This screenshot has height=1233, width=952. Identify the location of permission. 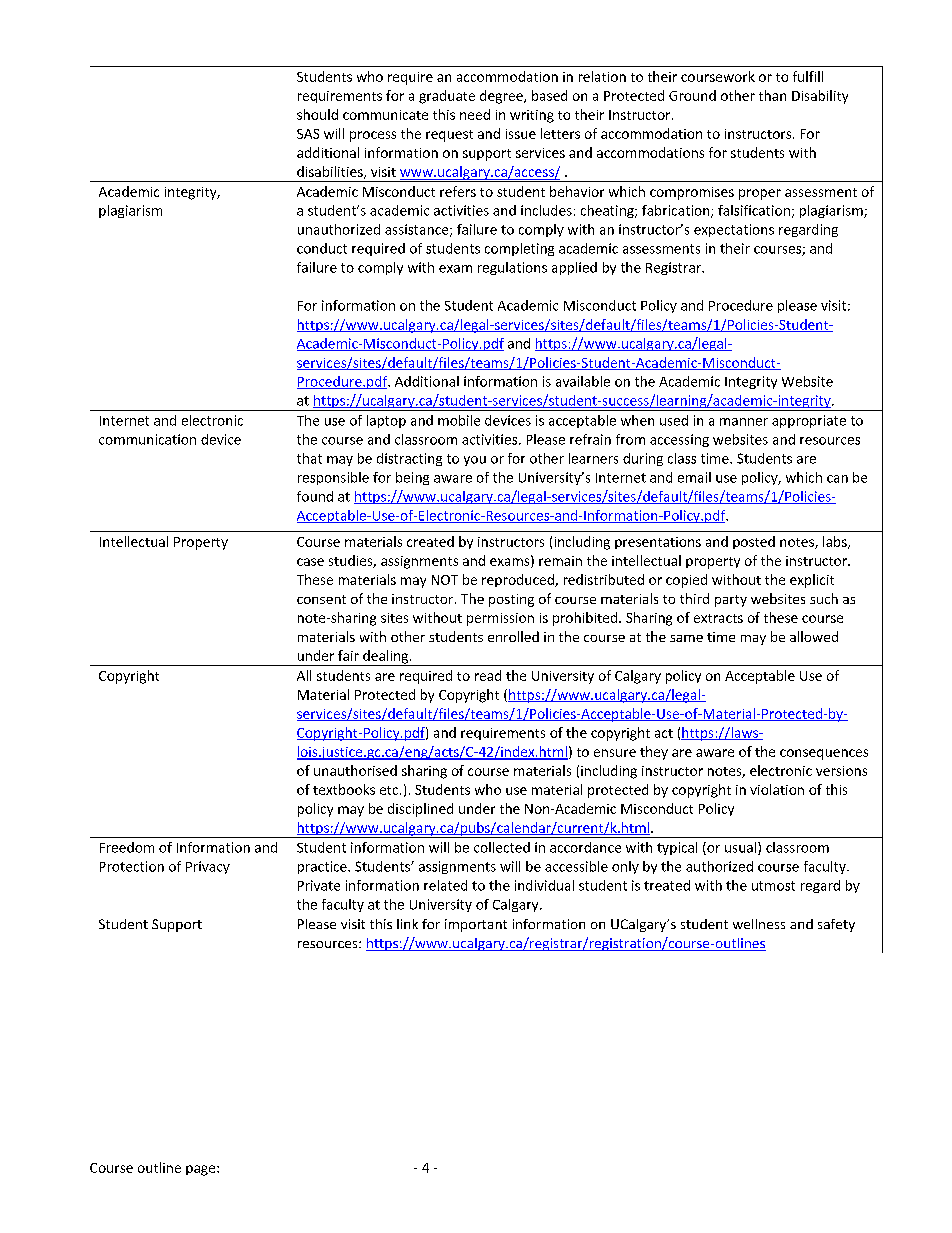
(500, 619).
